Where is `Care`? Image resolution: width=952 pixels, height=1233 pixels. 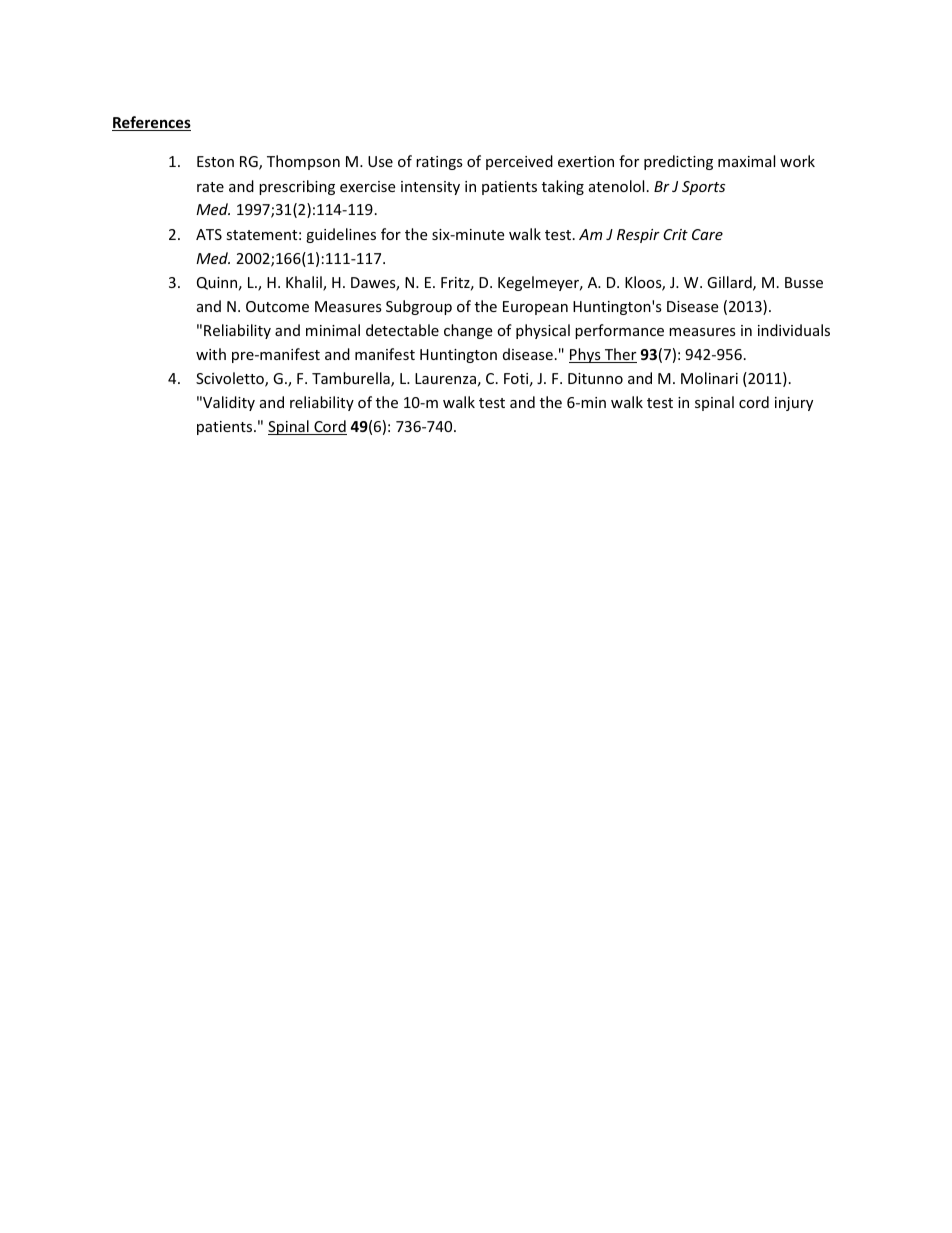 Care is located at coordinates (707, 234).
